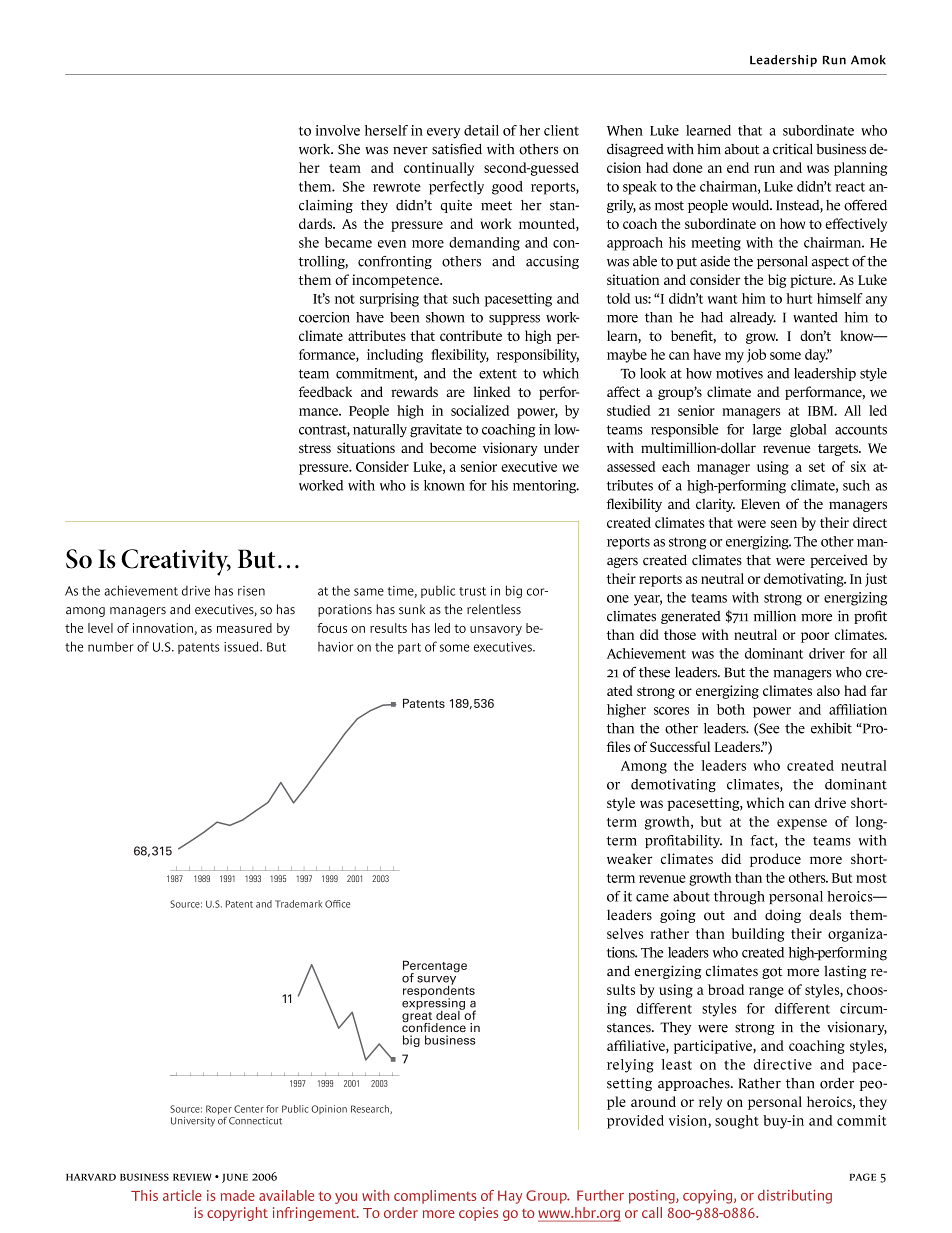  What do you see at coordinates (298, 904) in the screenshot?
I see `Trademark` at bounding box center [298, 904].
